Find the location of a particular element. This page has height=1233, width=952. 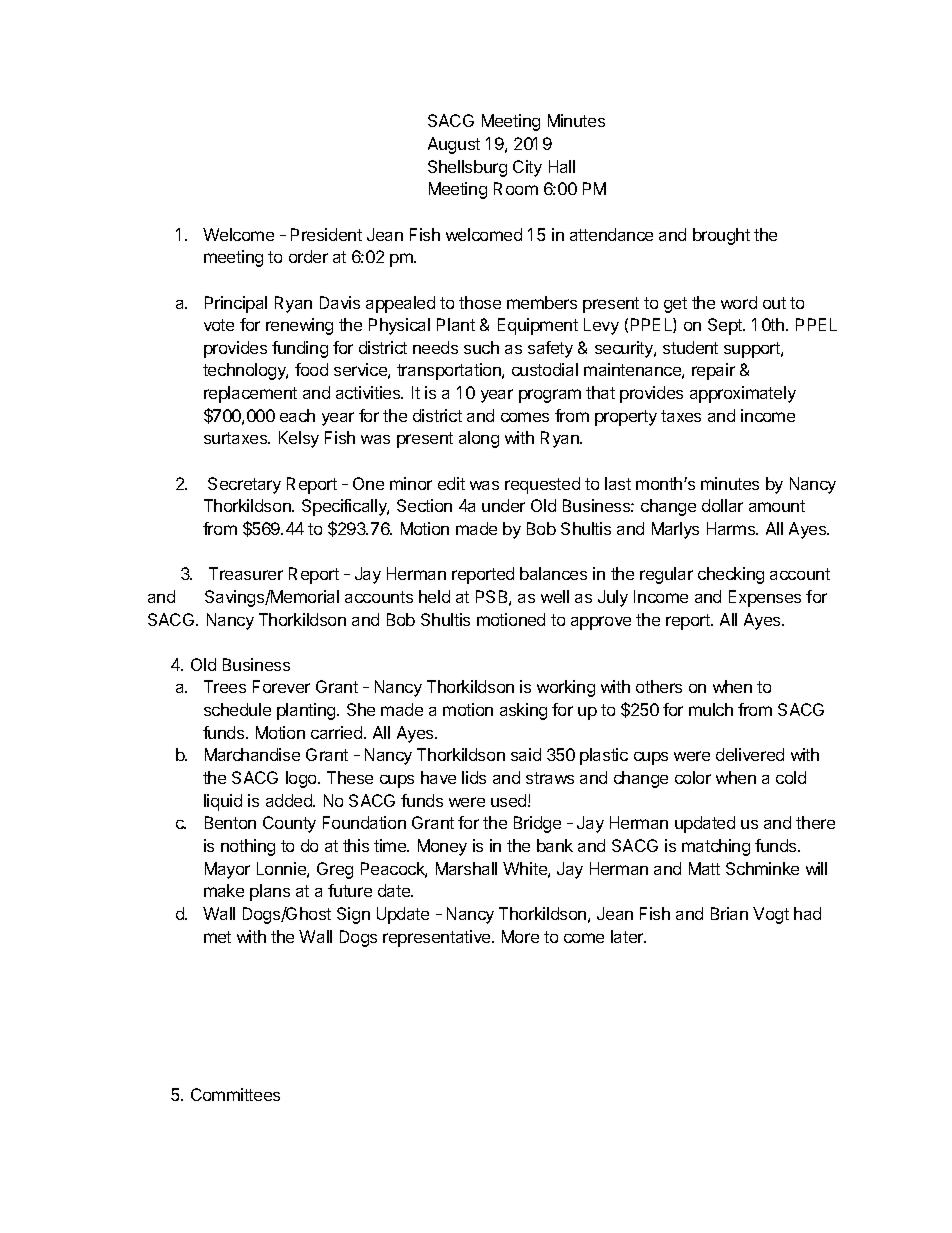

Treasurer is located at coordinates (246, 573).
